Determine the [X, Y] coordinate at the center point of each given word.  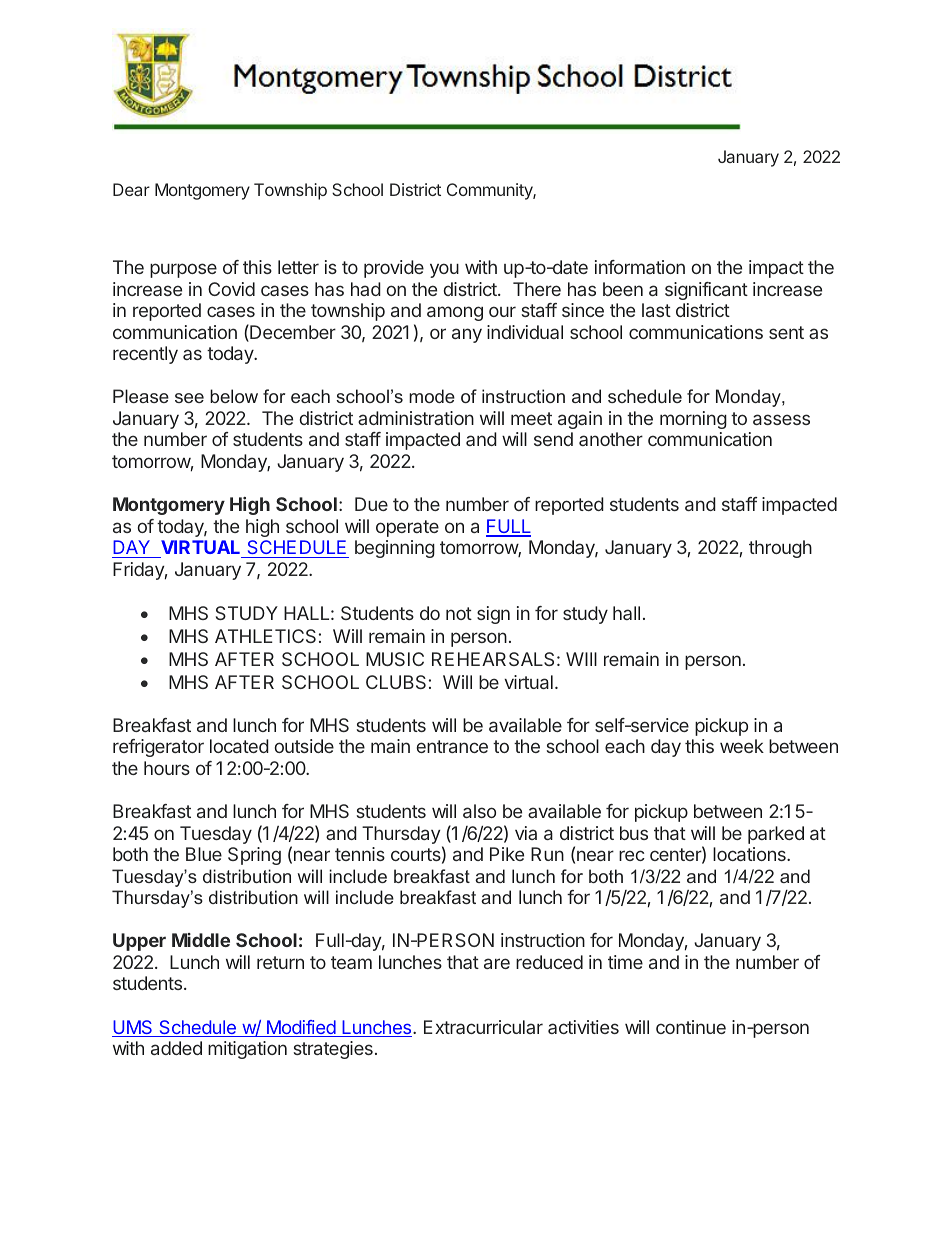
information [640, 267]
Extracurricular [483, 1027]
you [444, 270]
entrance [452, 746]
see [189, 398]
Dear [131, 189]
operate [407, 528]
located [239, 746]
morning [693, 420]
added [176, 1048]
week [742, 746]
